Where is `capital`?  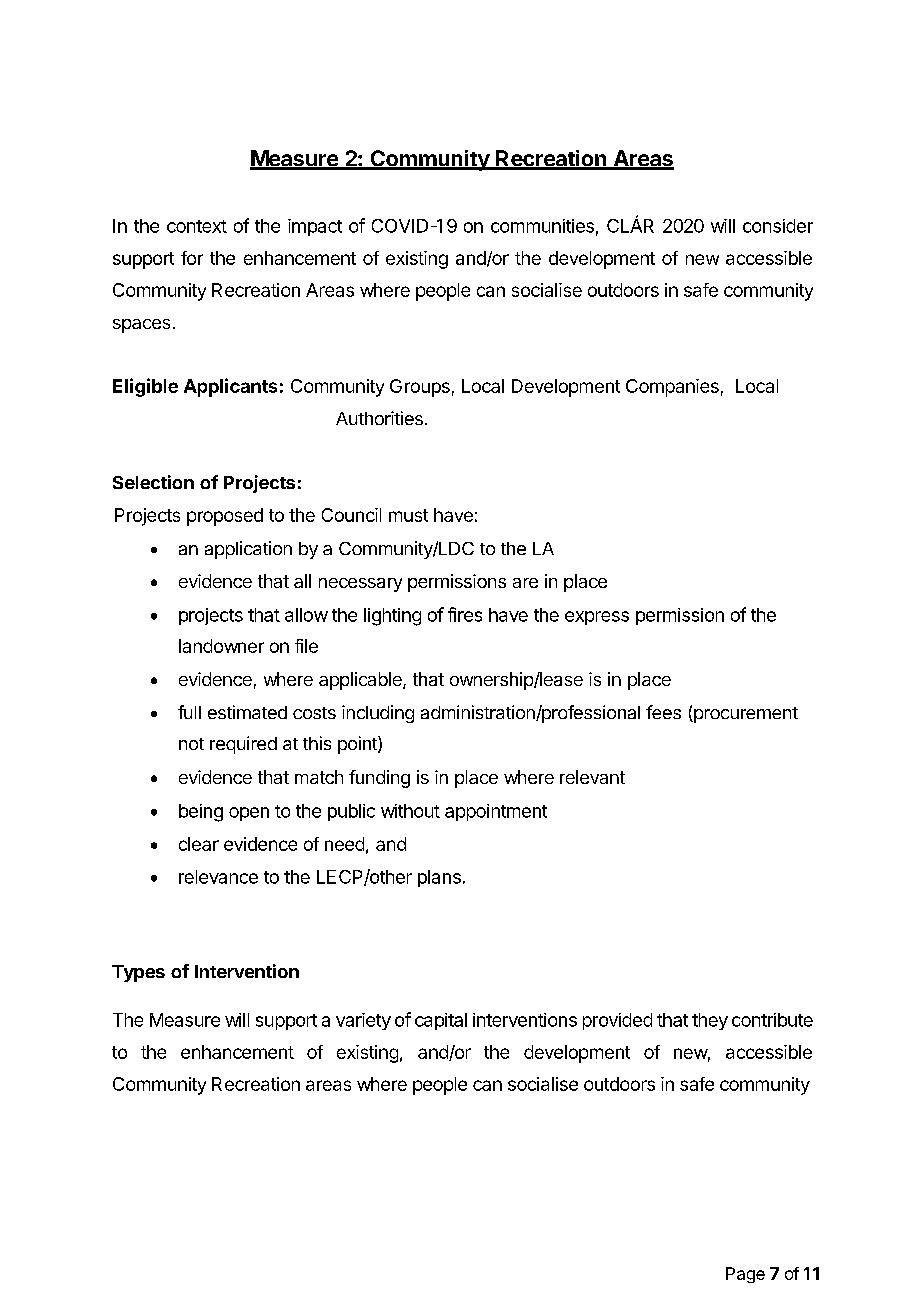
capital is located at coordinates (441, 1021).
